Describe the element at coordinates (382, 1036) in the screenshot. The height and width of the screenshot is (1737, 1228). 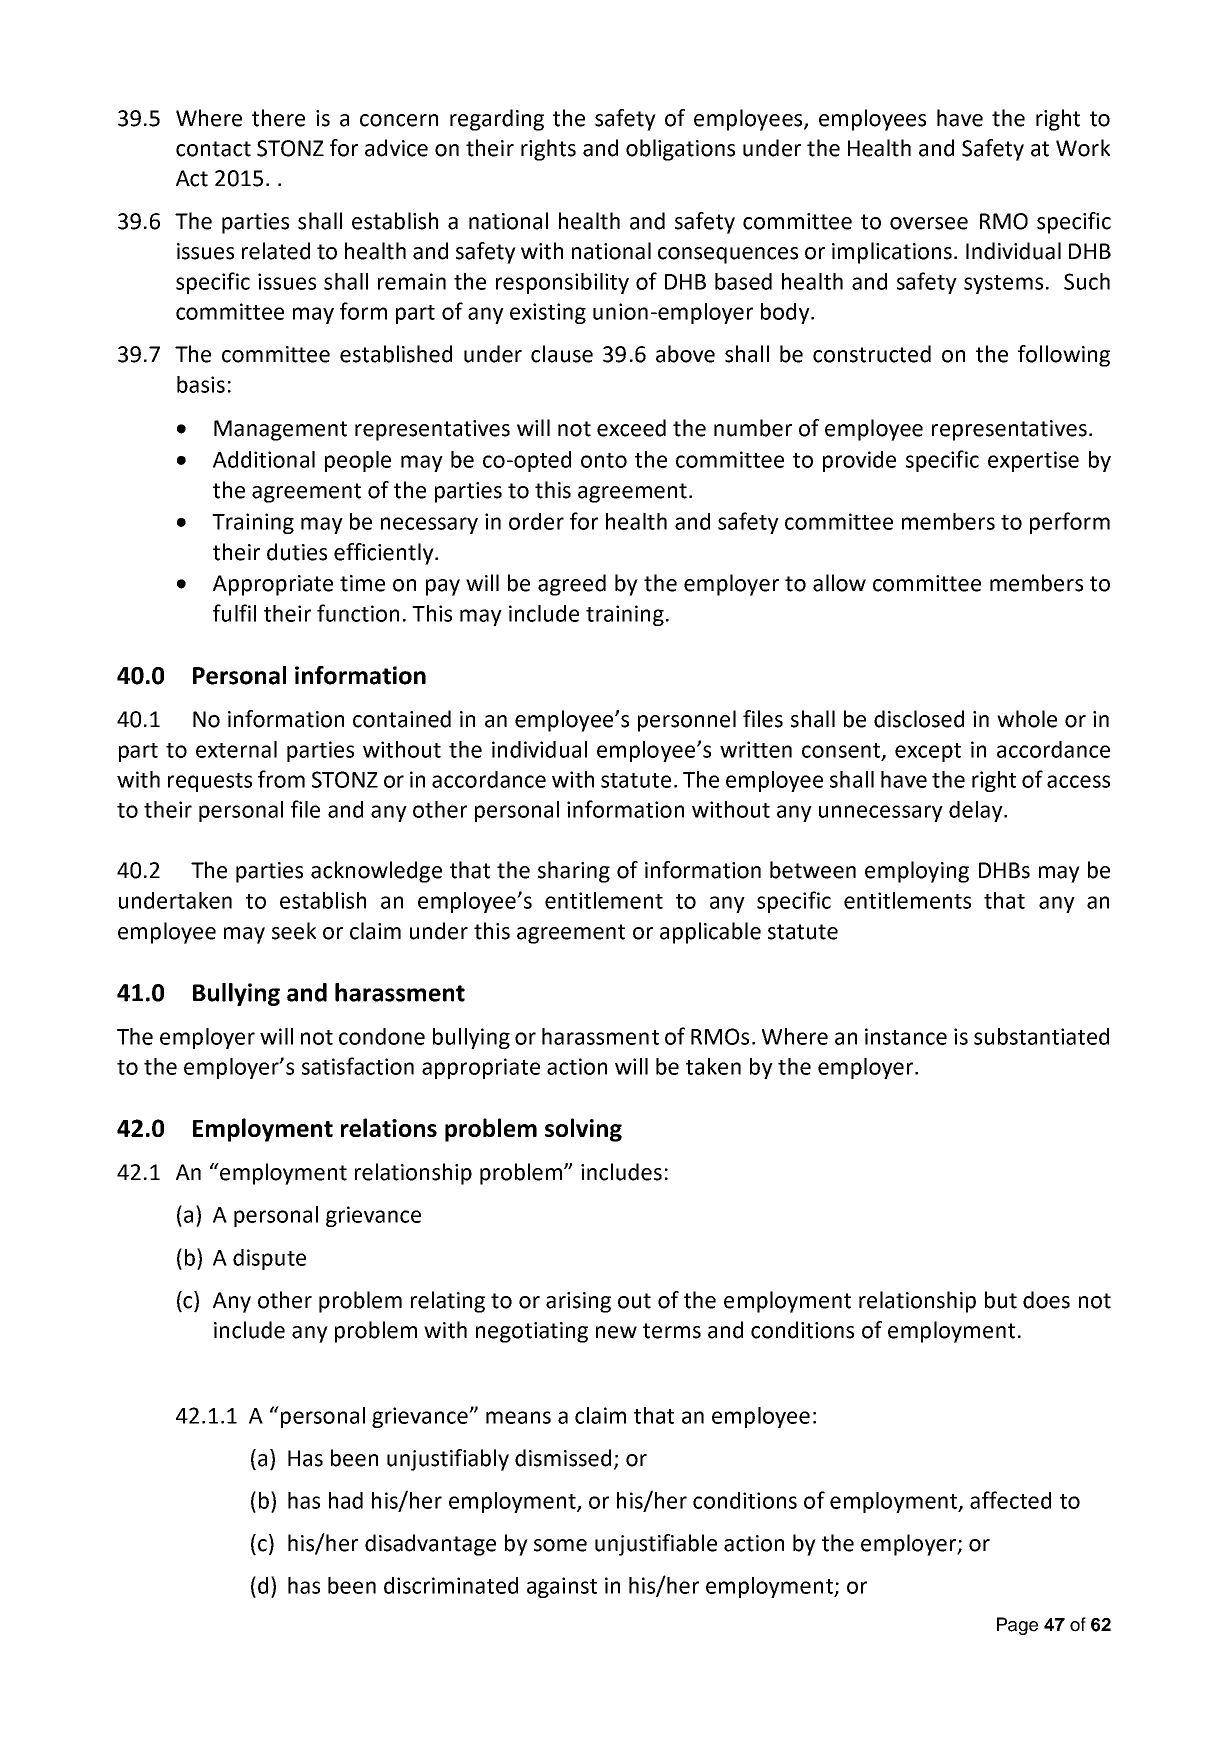
I see `condone` at that location.
